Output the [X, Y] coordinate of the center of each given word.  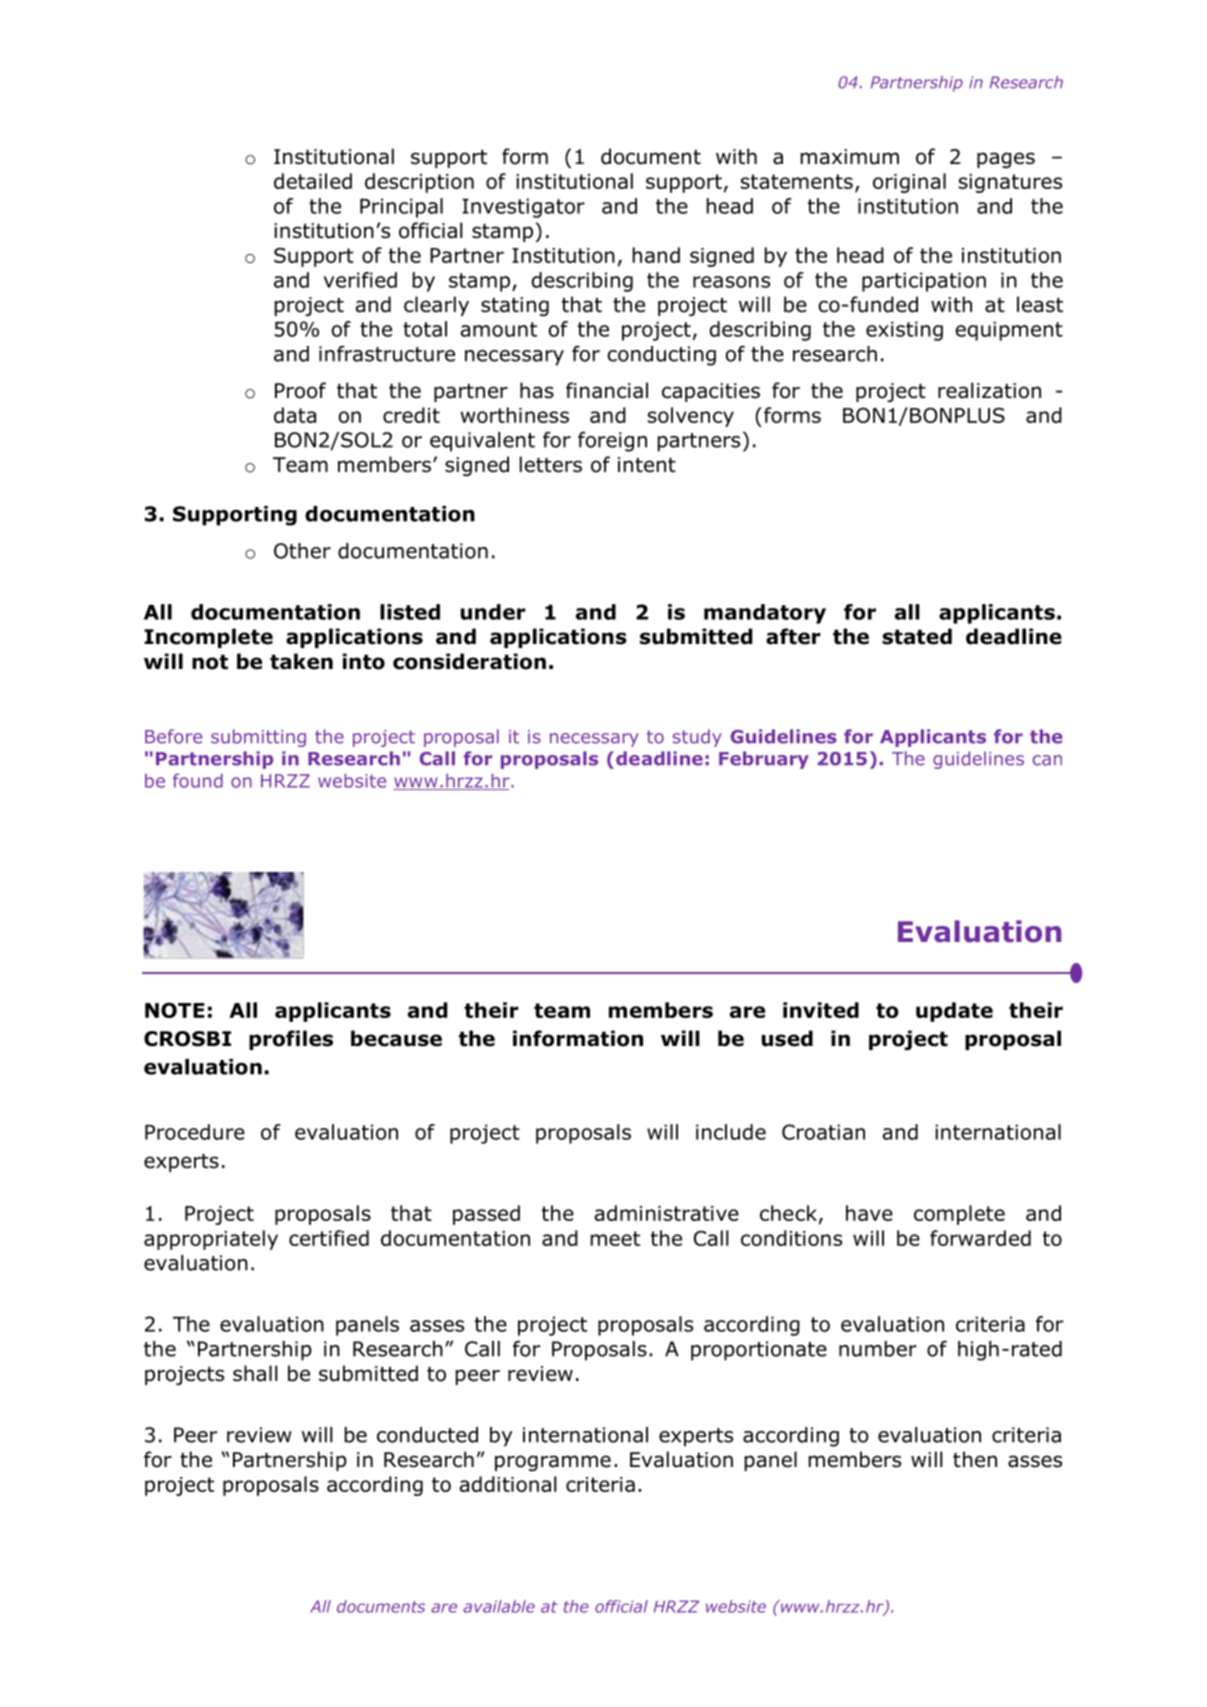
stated [917, 636]
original [909, 183]
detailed [313, 181]
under [493, 612]
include [731, 1132]
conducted [427, 1435]
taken [301, 661]
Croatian [823, 1132]
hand [656, 255]
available [499, 1606]
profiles [291, 1040]
